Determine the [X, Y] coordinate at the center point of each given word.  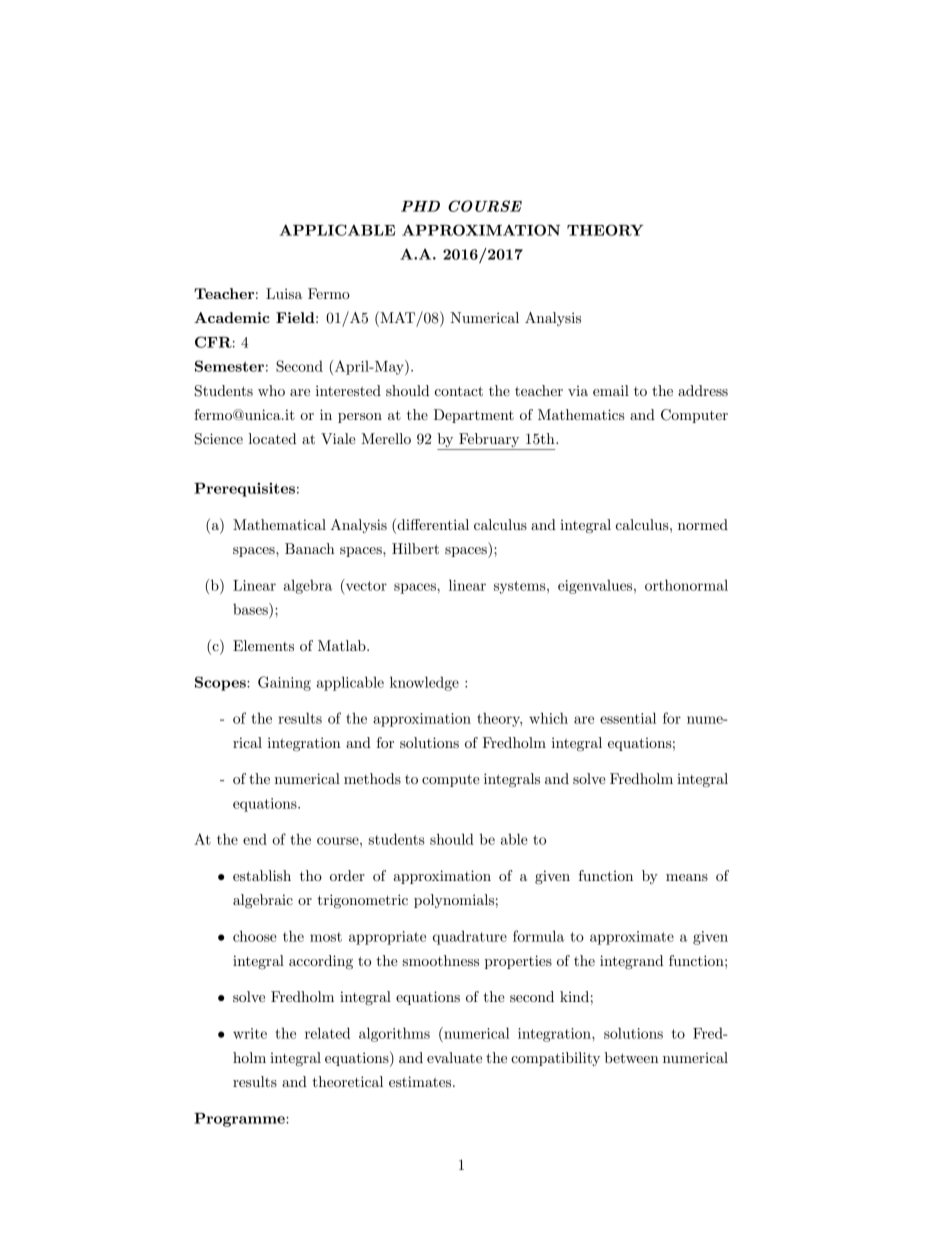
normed [703, 524]
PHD [420, 206]
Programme [240, 1120]
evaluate [454, 1057]
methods [372, 778]
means [687, 877]
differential [432, 524]
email [611, 390]
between [631, 1057]
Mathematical [279, 524]
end [255, 839]
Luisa [284, 293]
